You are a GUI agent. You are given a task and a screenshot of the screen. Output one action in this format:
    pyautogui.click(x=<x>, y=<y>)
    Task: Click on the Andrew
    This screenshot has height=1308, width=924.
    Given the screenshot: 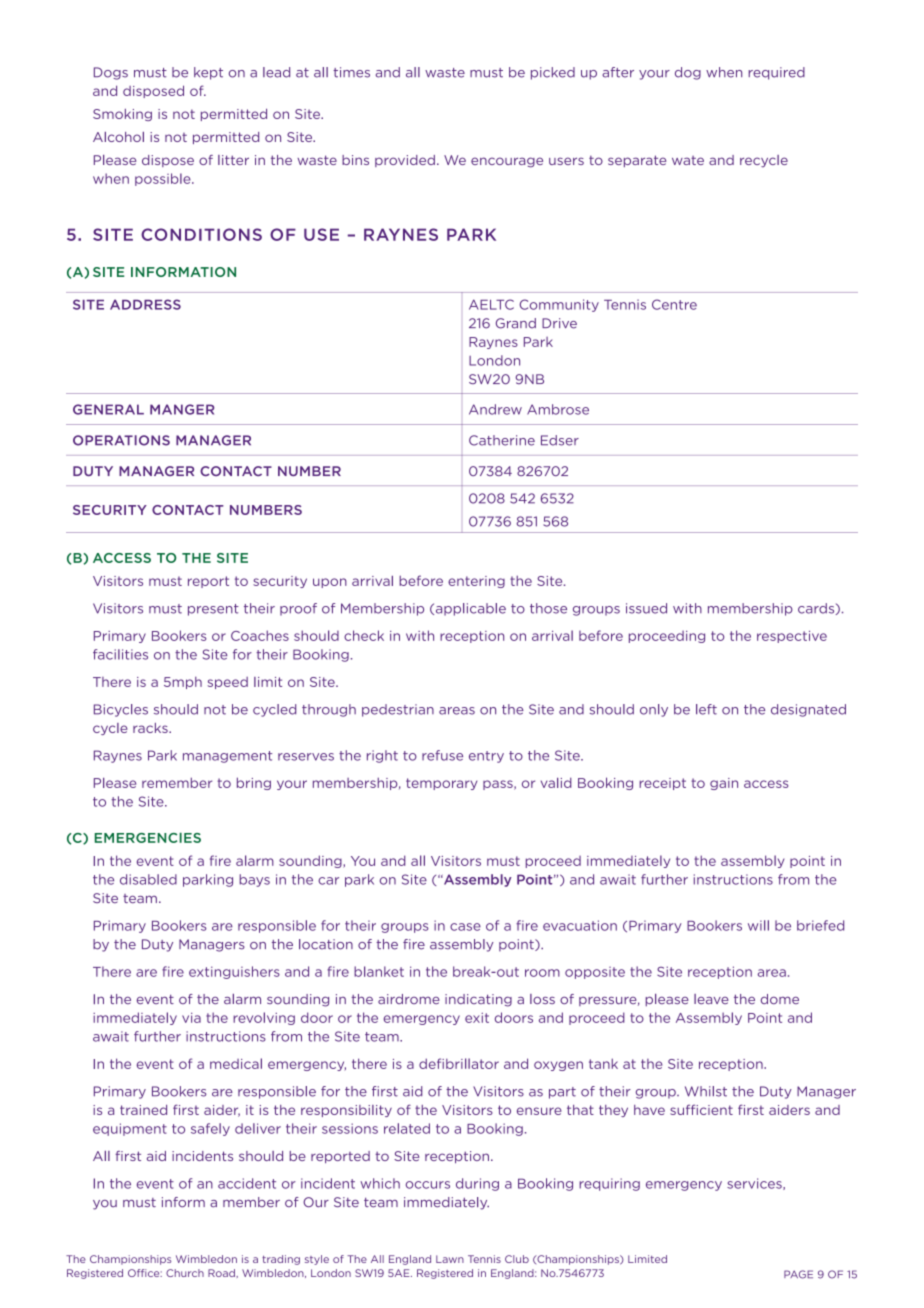 What is the action you would take?
    pyautogui.click(x=495, y=409)
